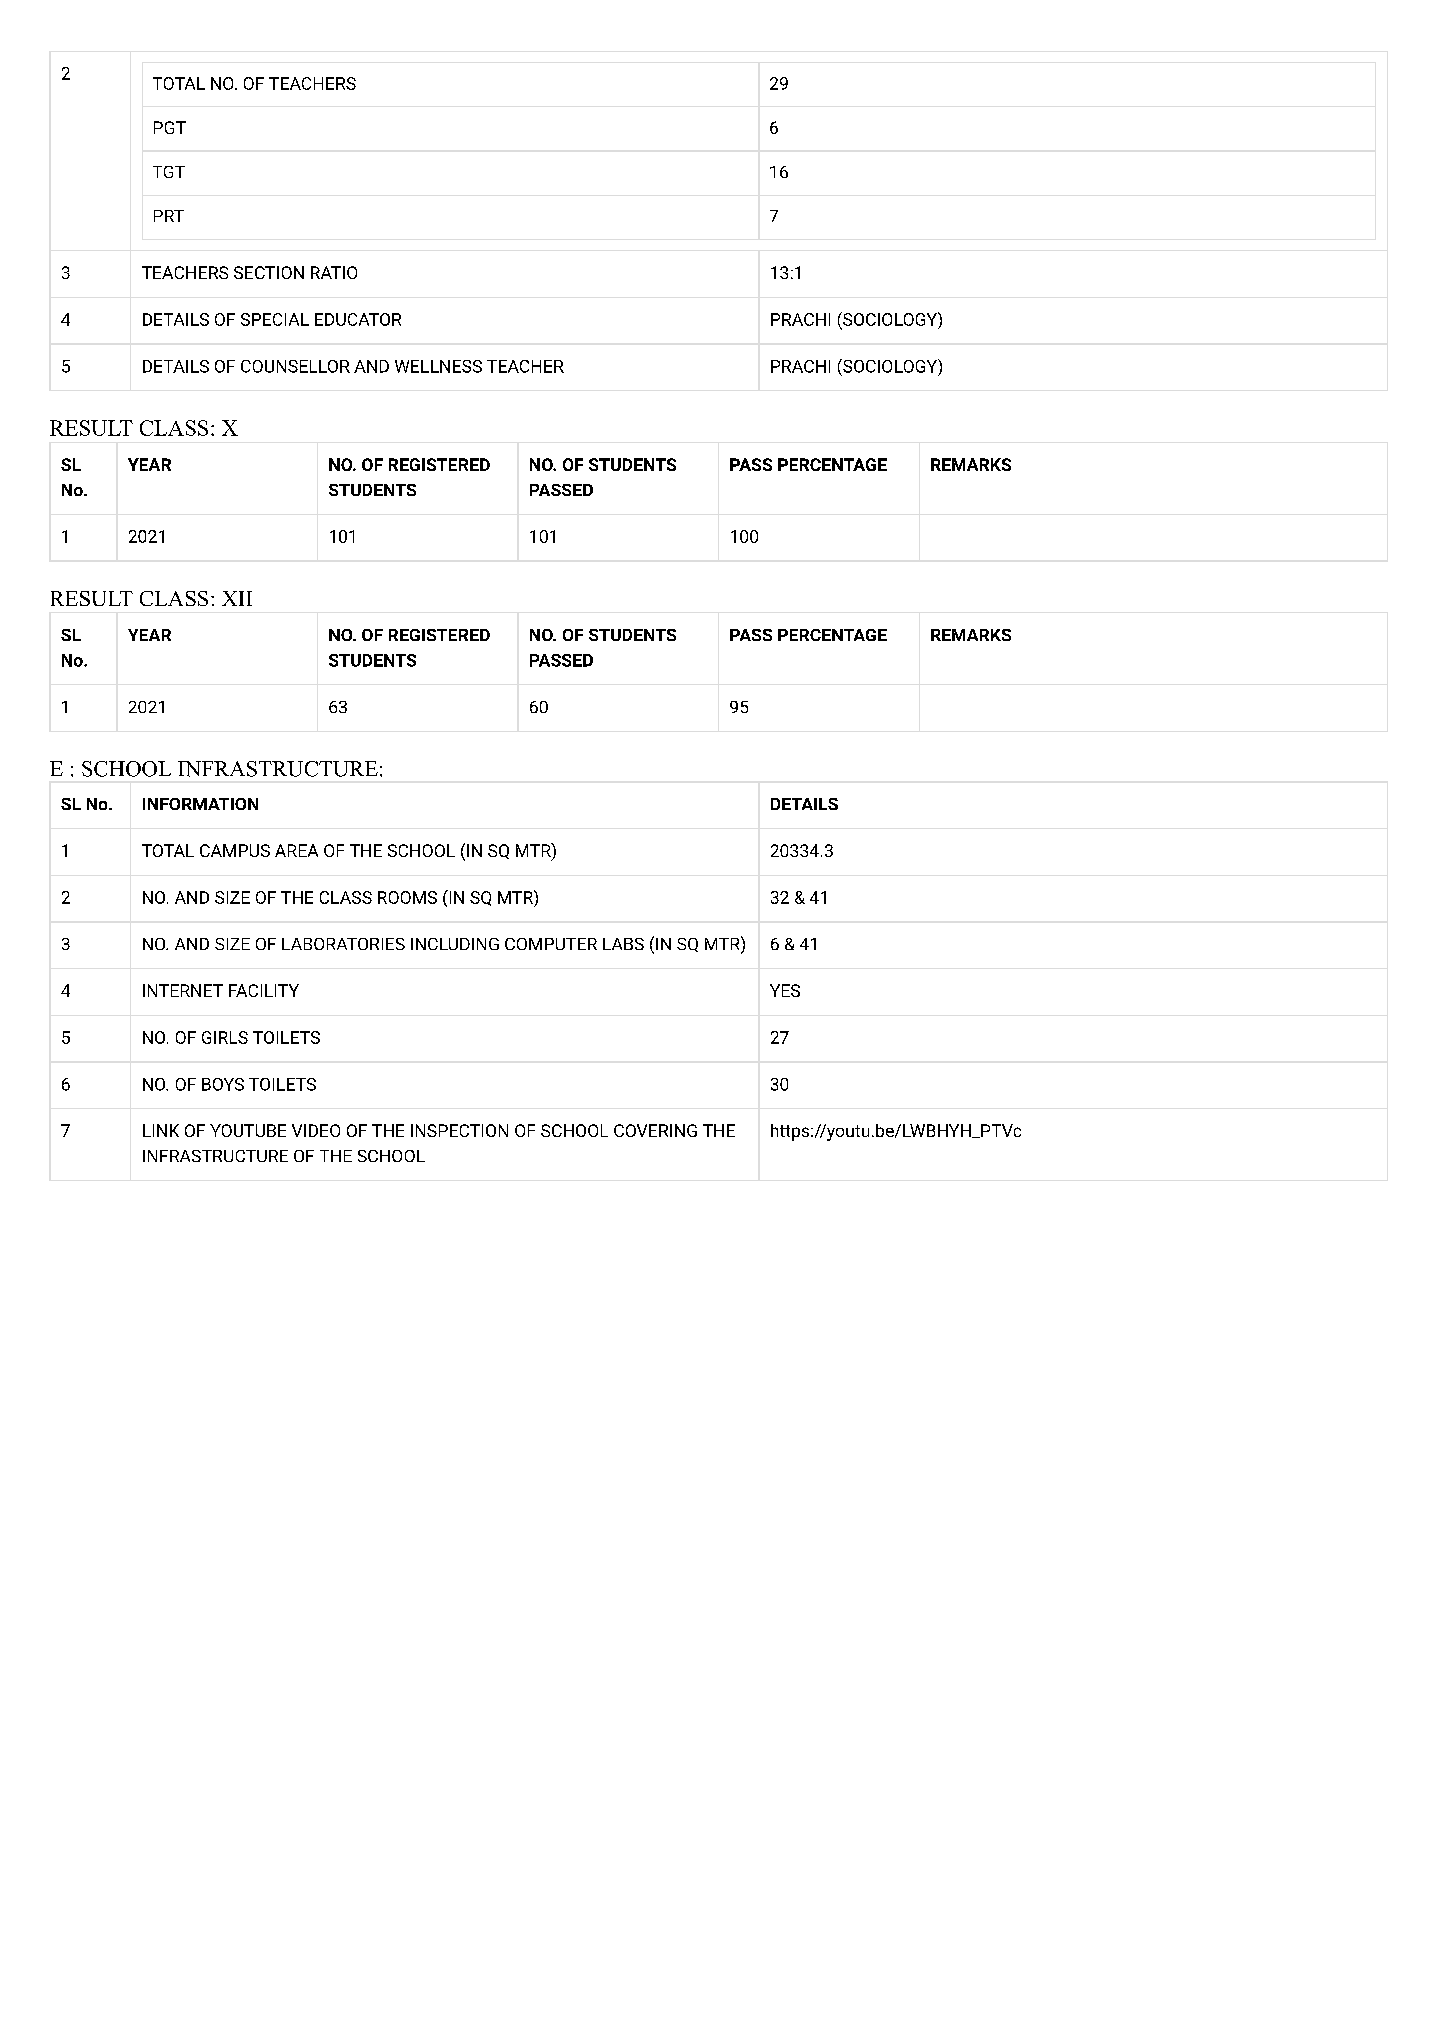 The image size is (1437, 2033). I want to click on SPECIAL, so click(275, 319).
